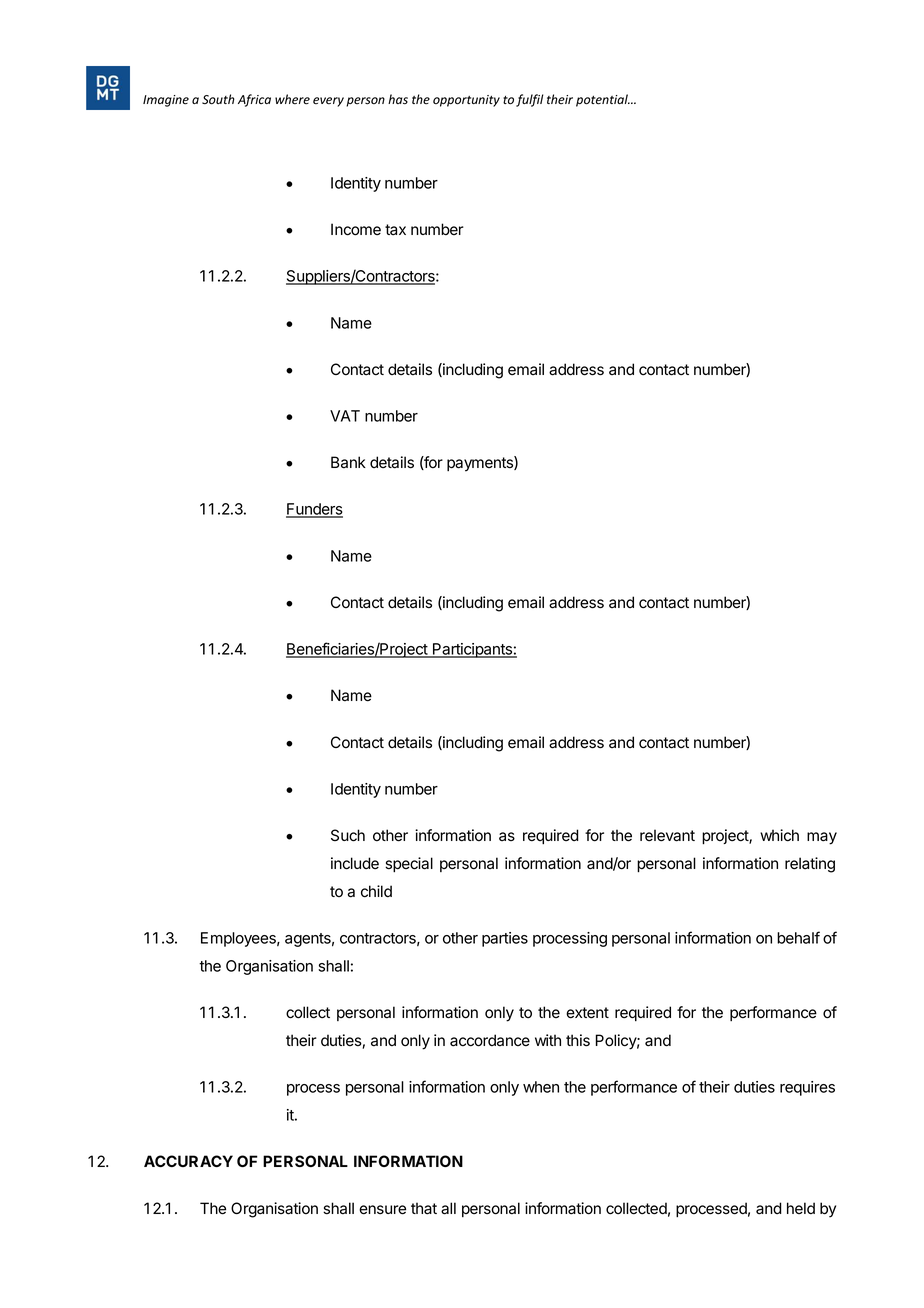 The image size is (924, 1308). What do you see at coordinates (424, 1208) in the document?
I see `that` at bounding box center [424, 1208].
